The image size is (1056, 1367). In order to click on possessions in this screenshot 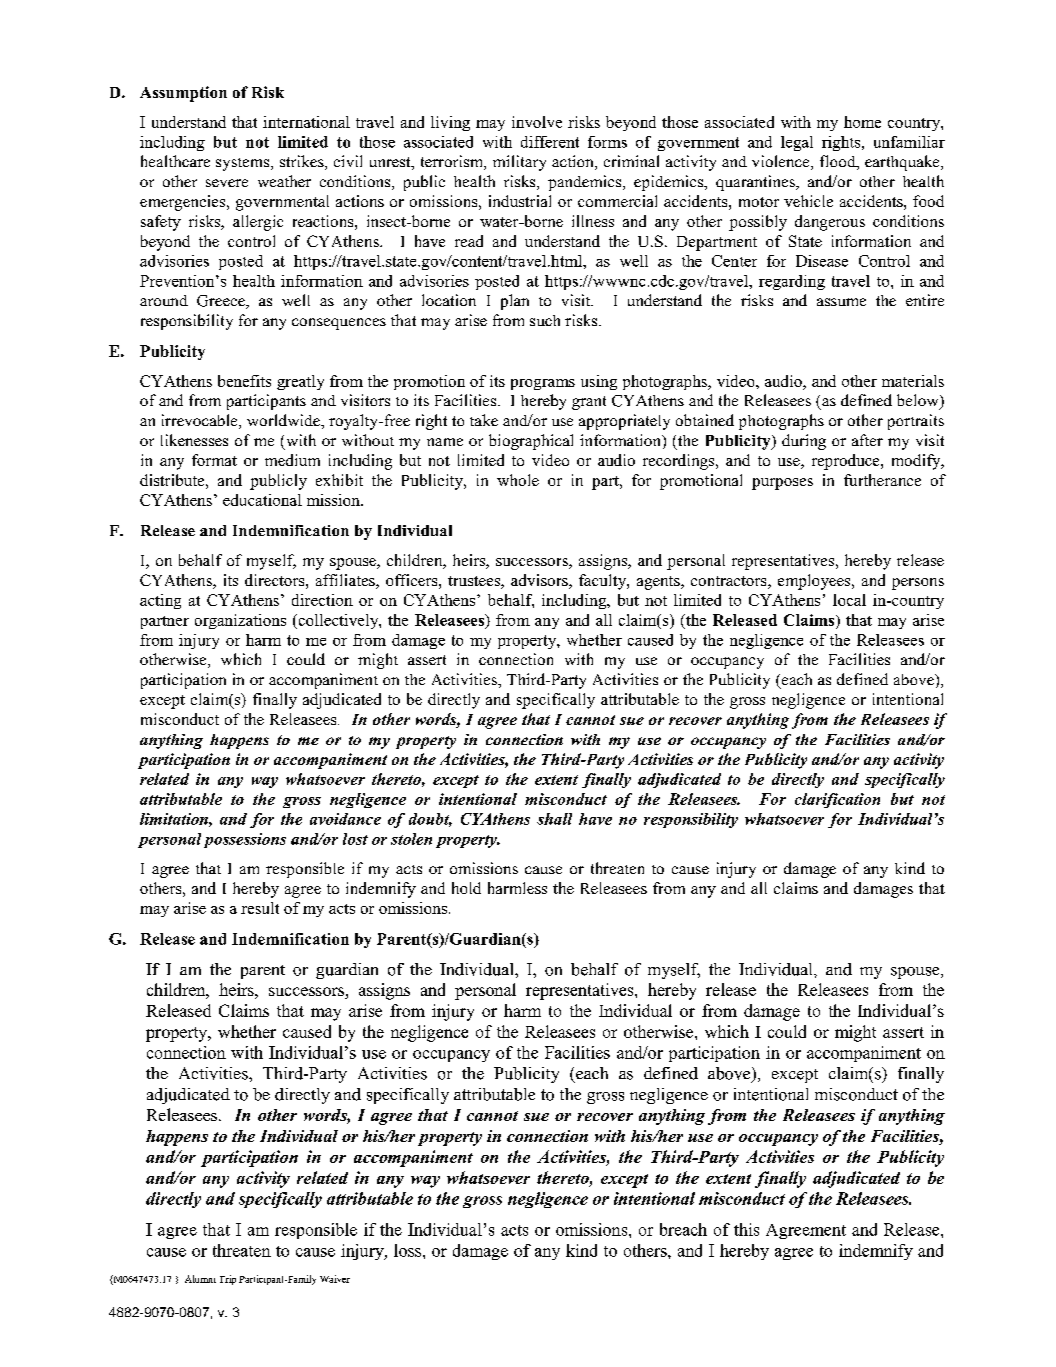, I will do `click(245, 840)`.
